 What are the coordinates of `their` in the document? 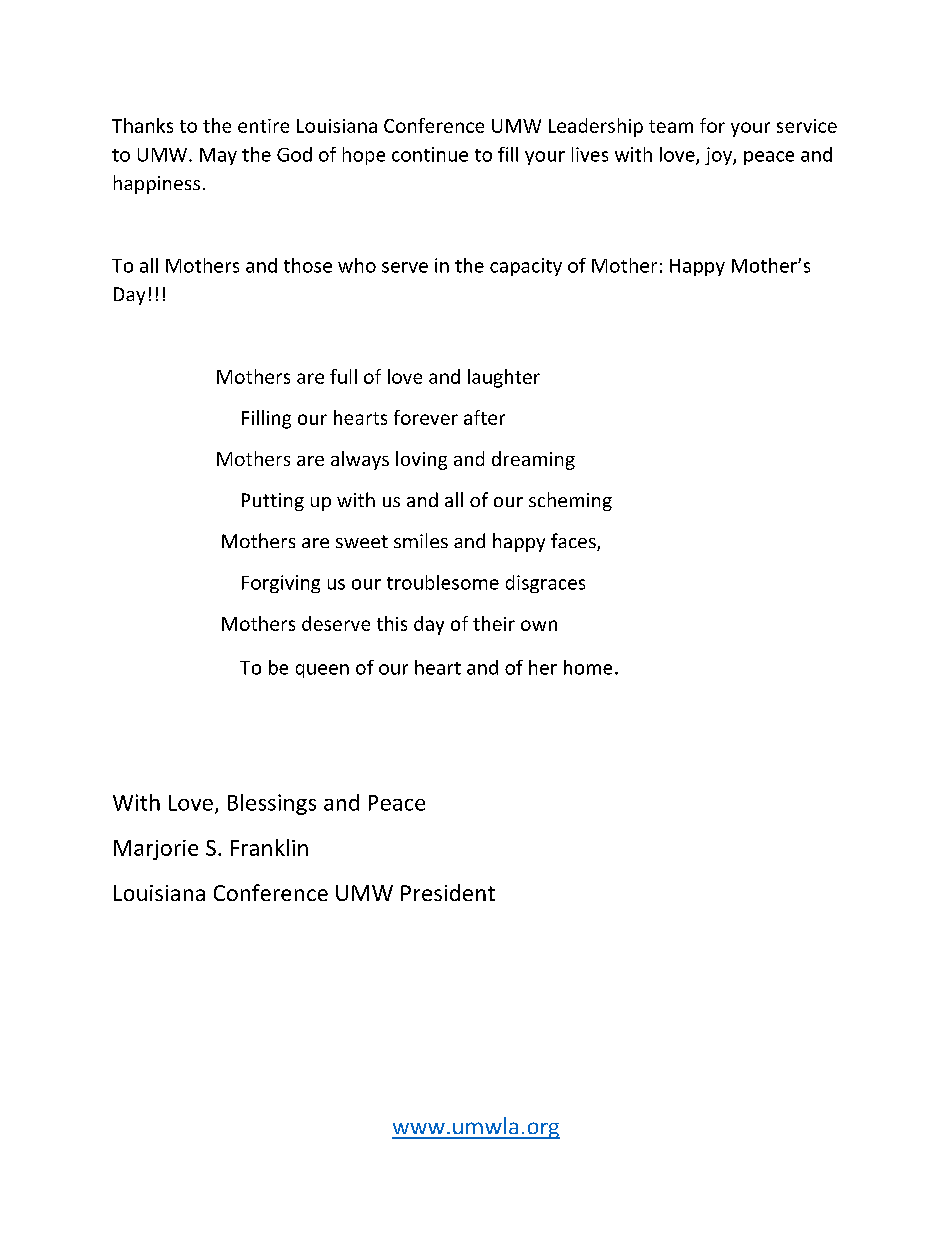 It's located at (494, 623).
